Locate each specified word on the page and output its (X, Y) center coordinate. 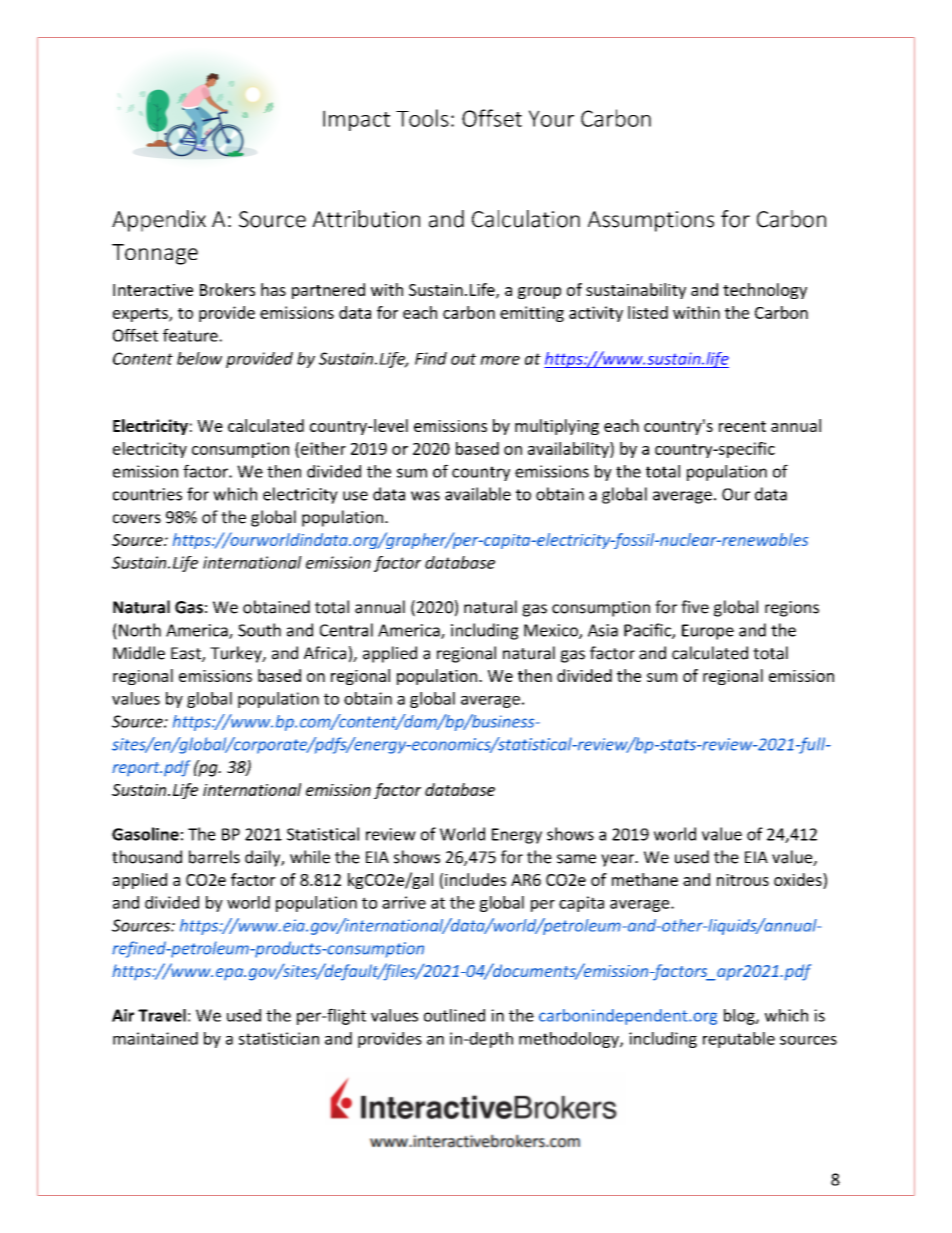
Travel (162, 1015)
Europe (708, 632)
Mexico (552, 631)
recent (742, 426)
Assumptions (651, 221)
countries (147, 494)
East (187, 654)
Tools (422, 118)
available (478, 494)
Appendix (159, 221)
